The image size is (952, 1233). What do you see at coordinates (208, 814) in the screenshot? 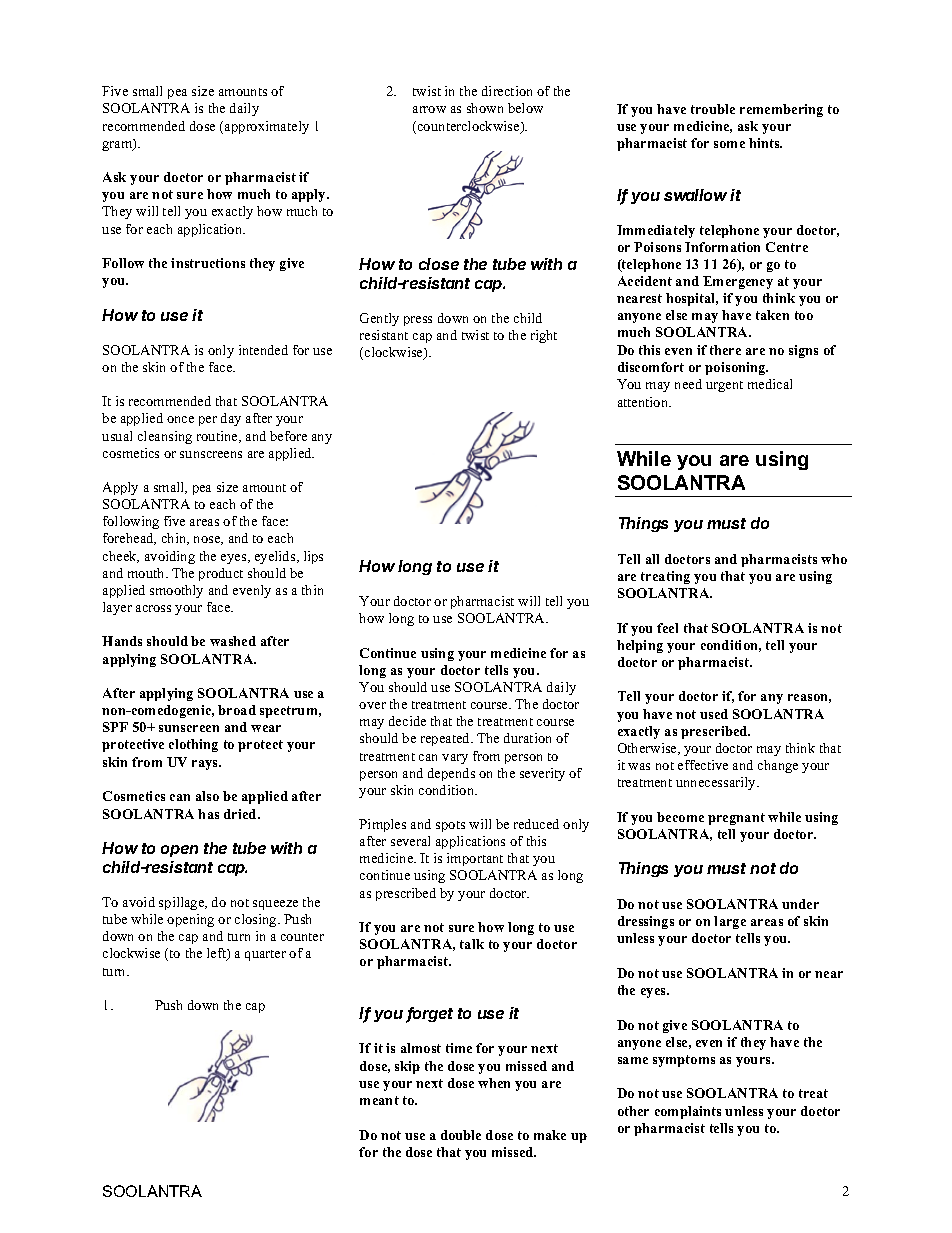
I see `has` at bounding box center [208, 814].
